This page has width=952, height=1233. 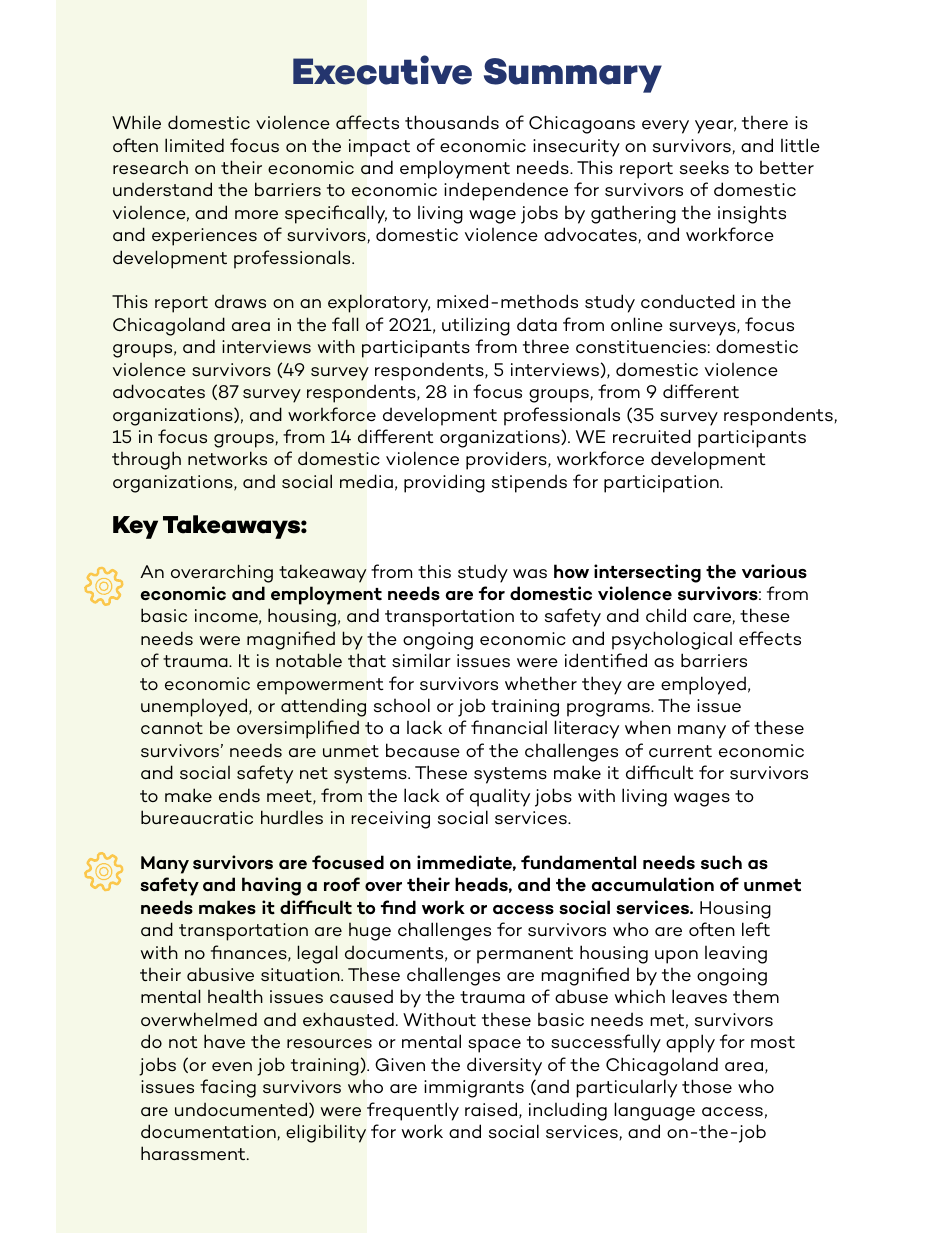 What do you see at coordinates (194, 145) in the page?
I see `limited` at bounding box center [194, 145].
